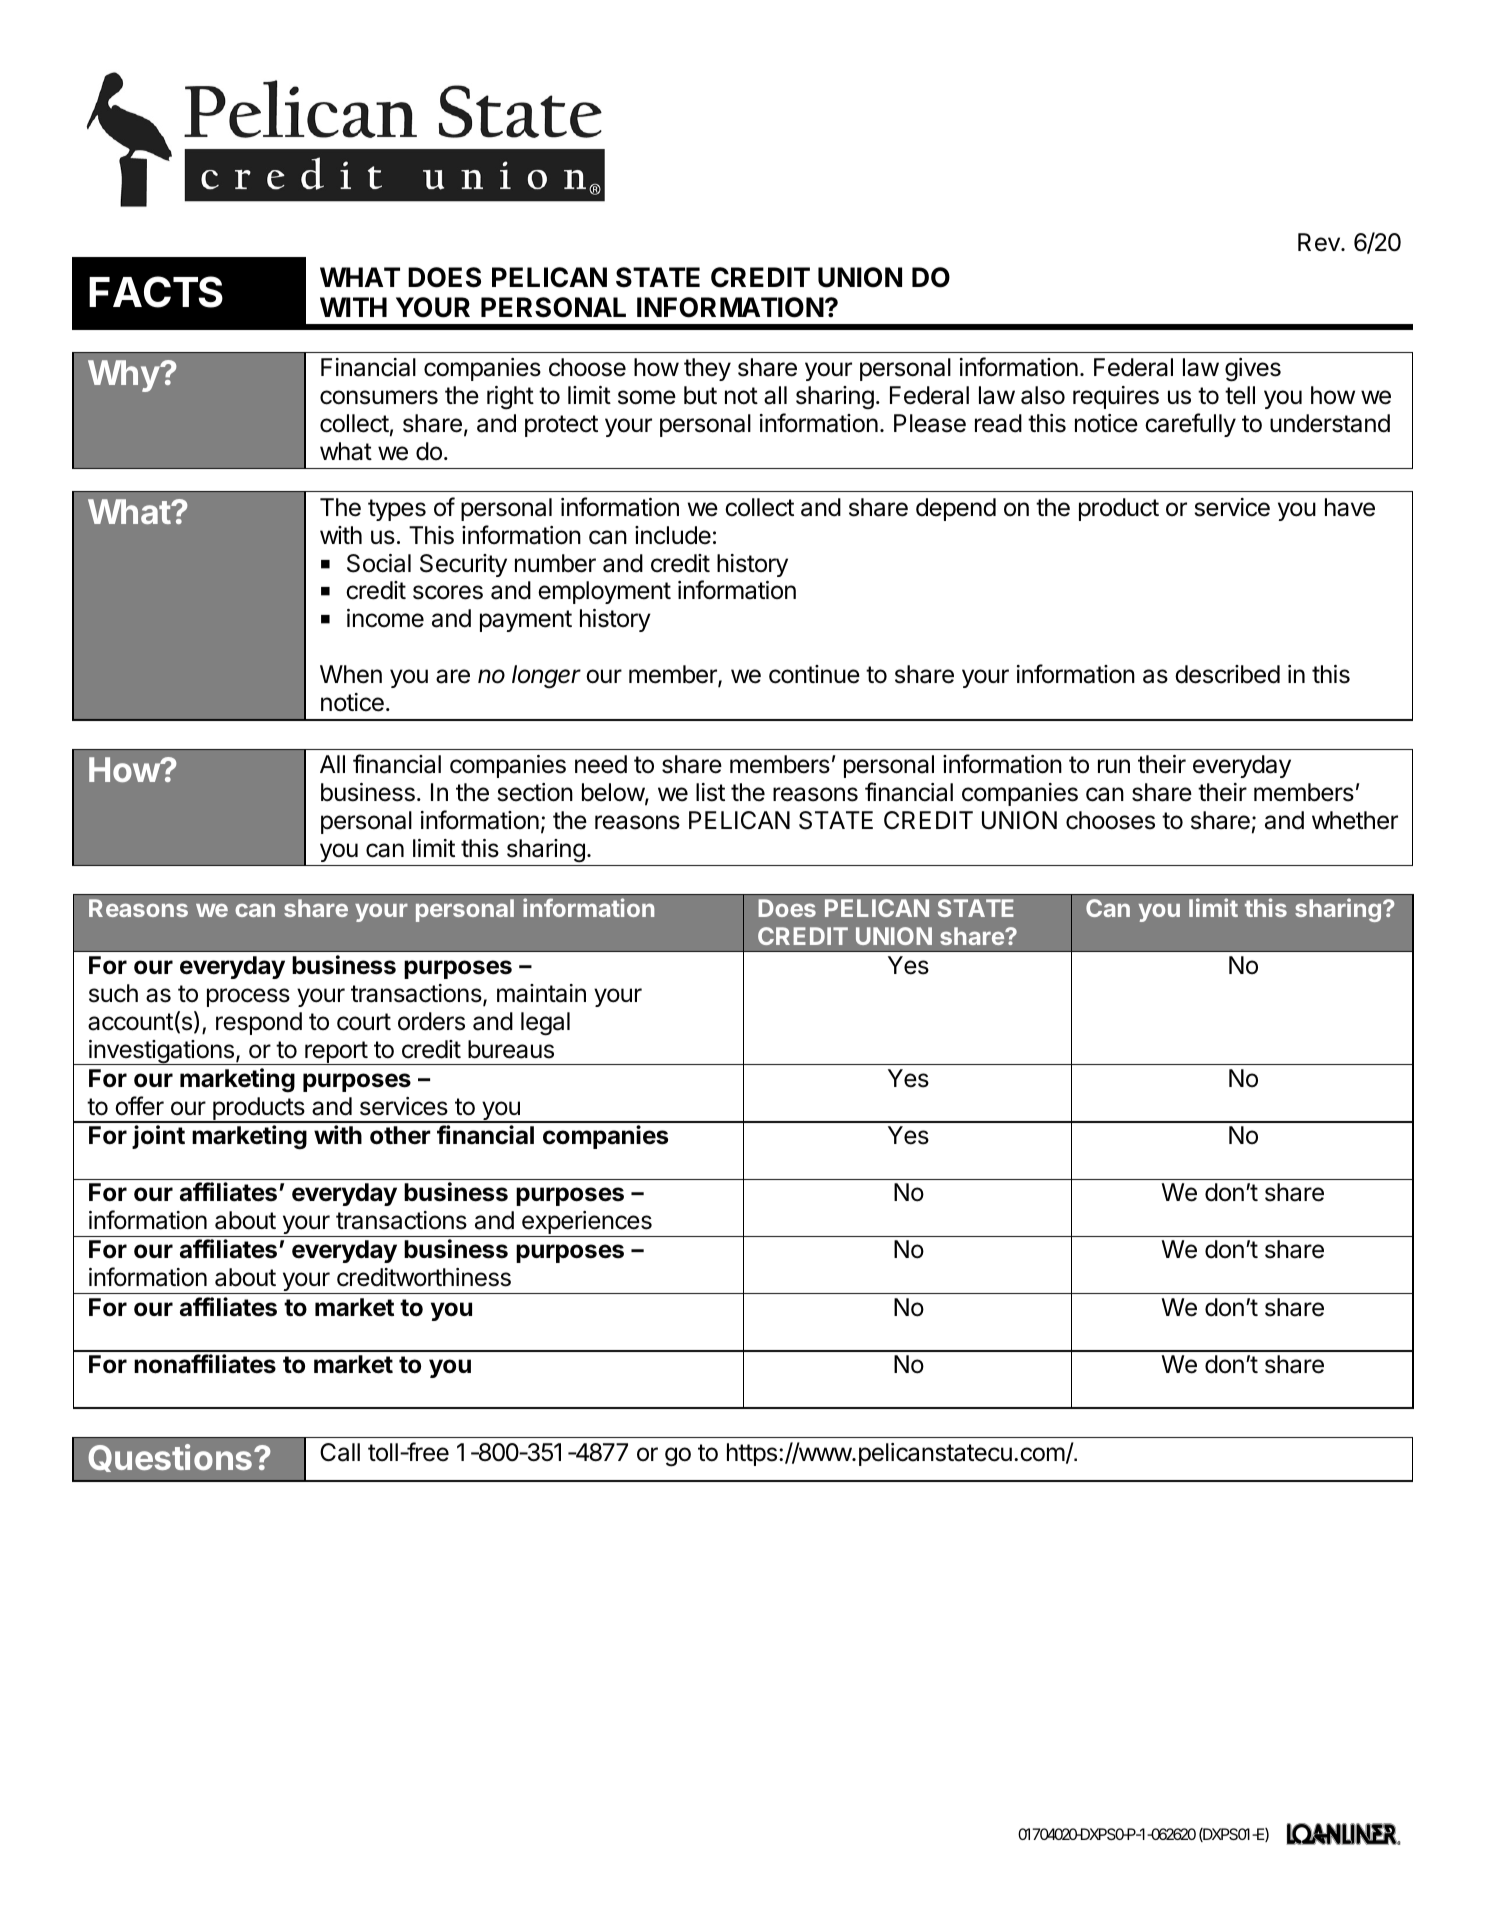  What do you see at coordinates (545, 1024) in the document?
I see `legal` at bounding box center [545, 1024].
